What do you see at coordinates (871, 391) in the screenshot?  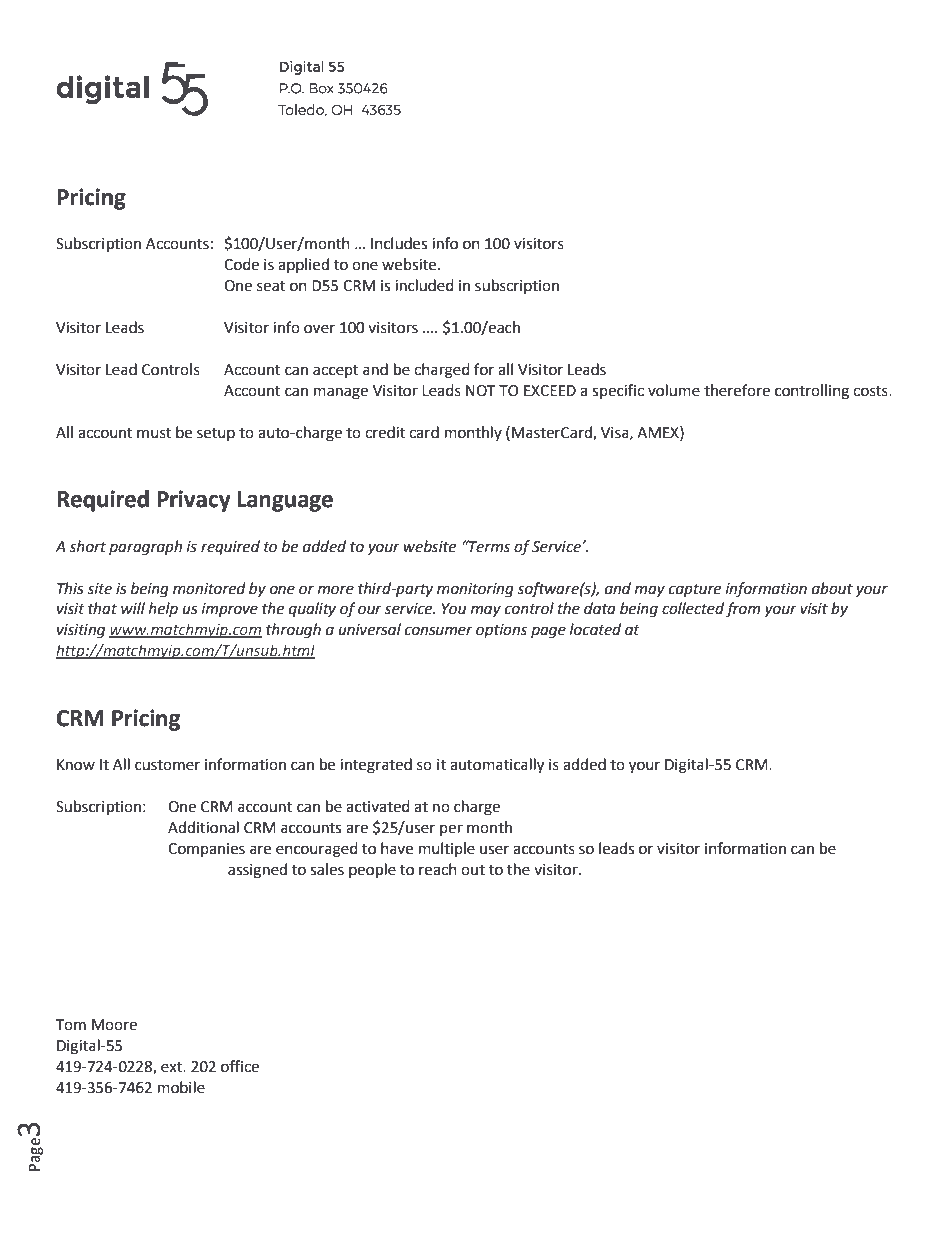 I see `costs` at bounding box center [871, 391].
